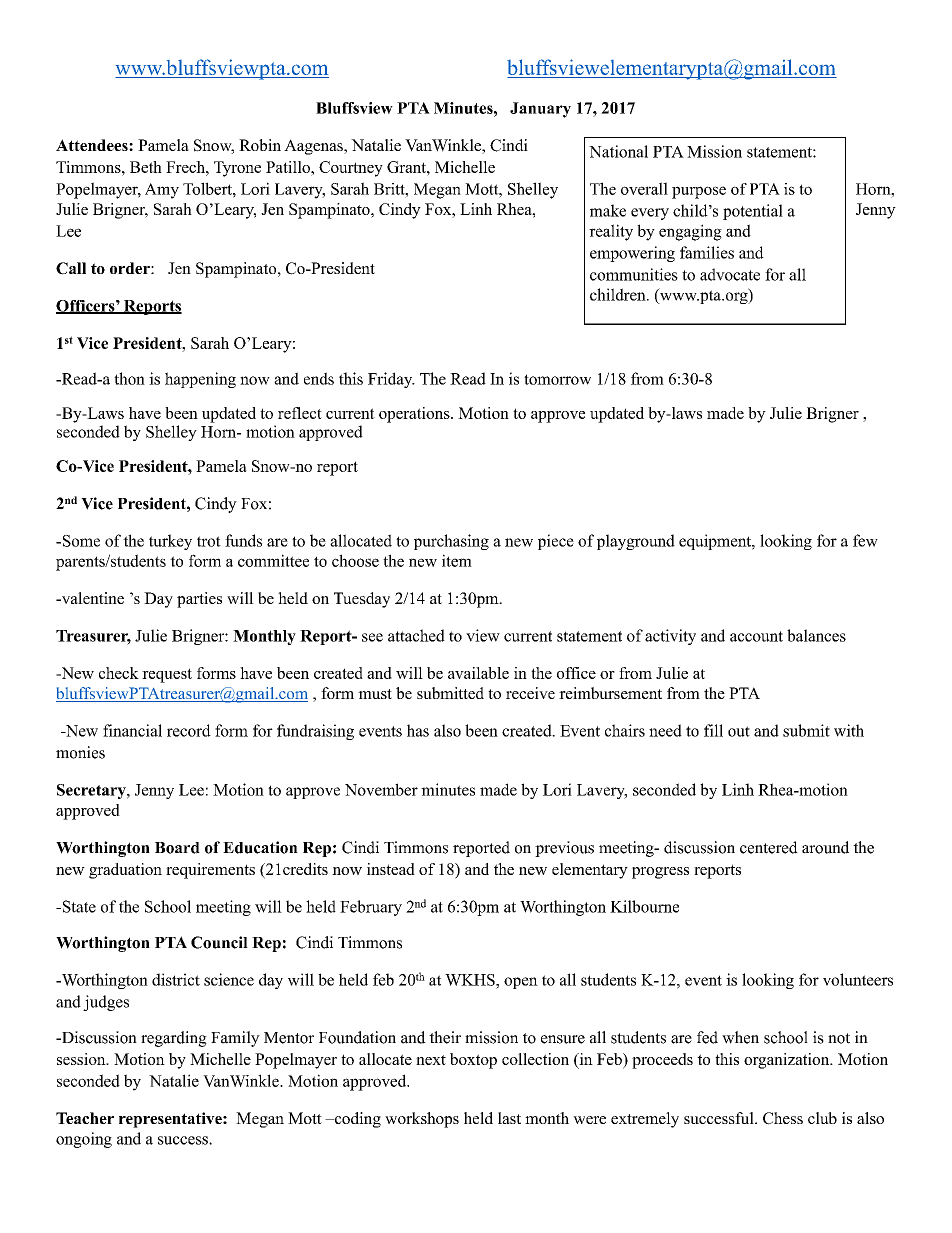  Describe the element at coordinates (540, 110) in the screenshot. I see `January` at that location.
